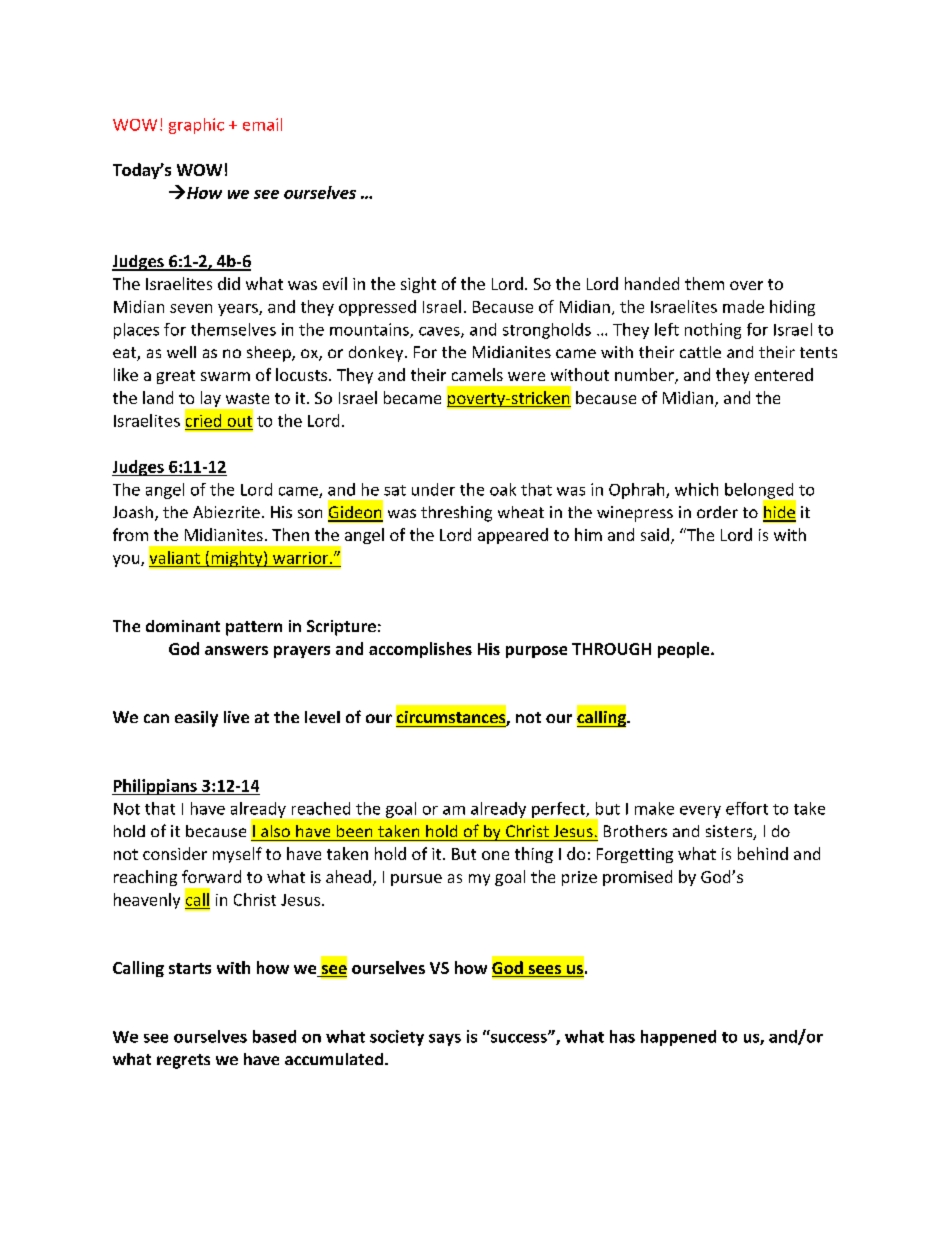 This screenshot has height=1233, width=952. I want to click on says, so click(445, 1040).
